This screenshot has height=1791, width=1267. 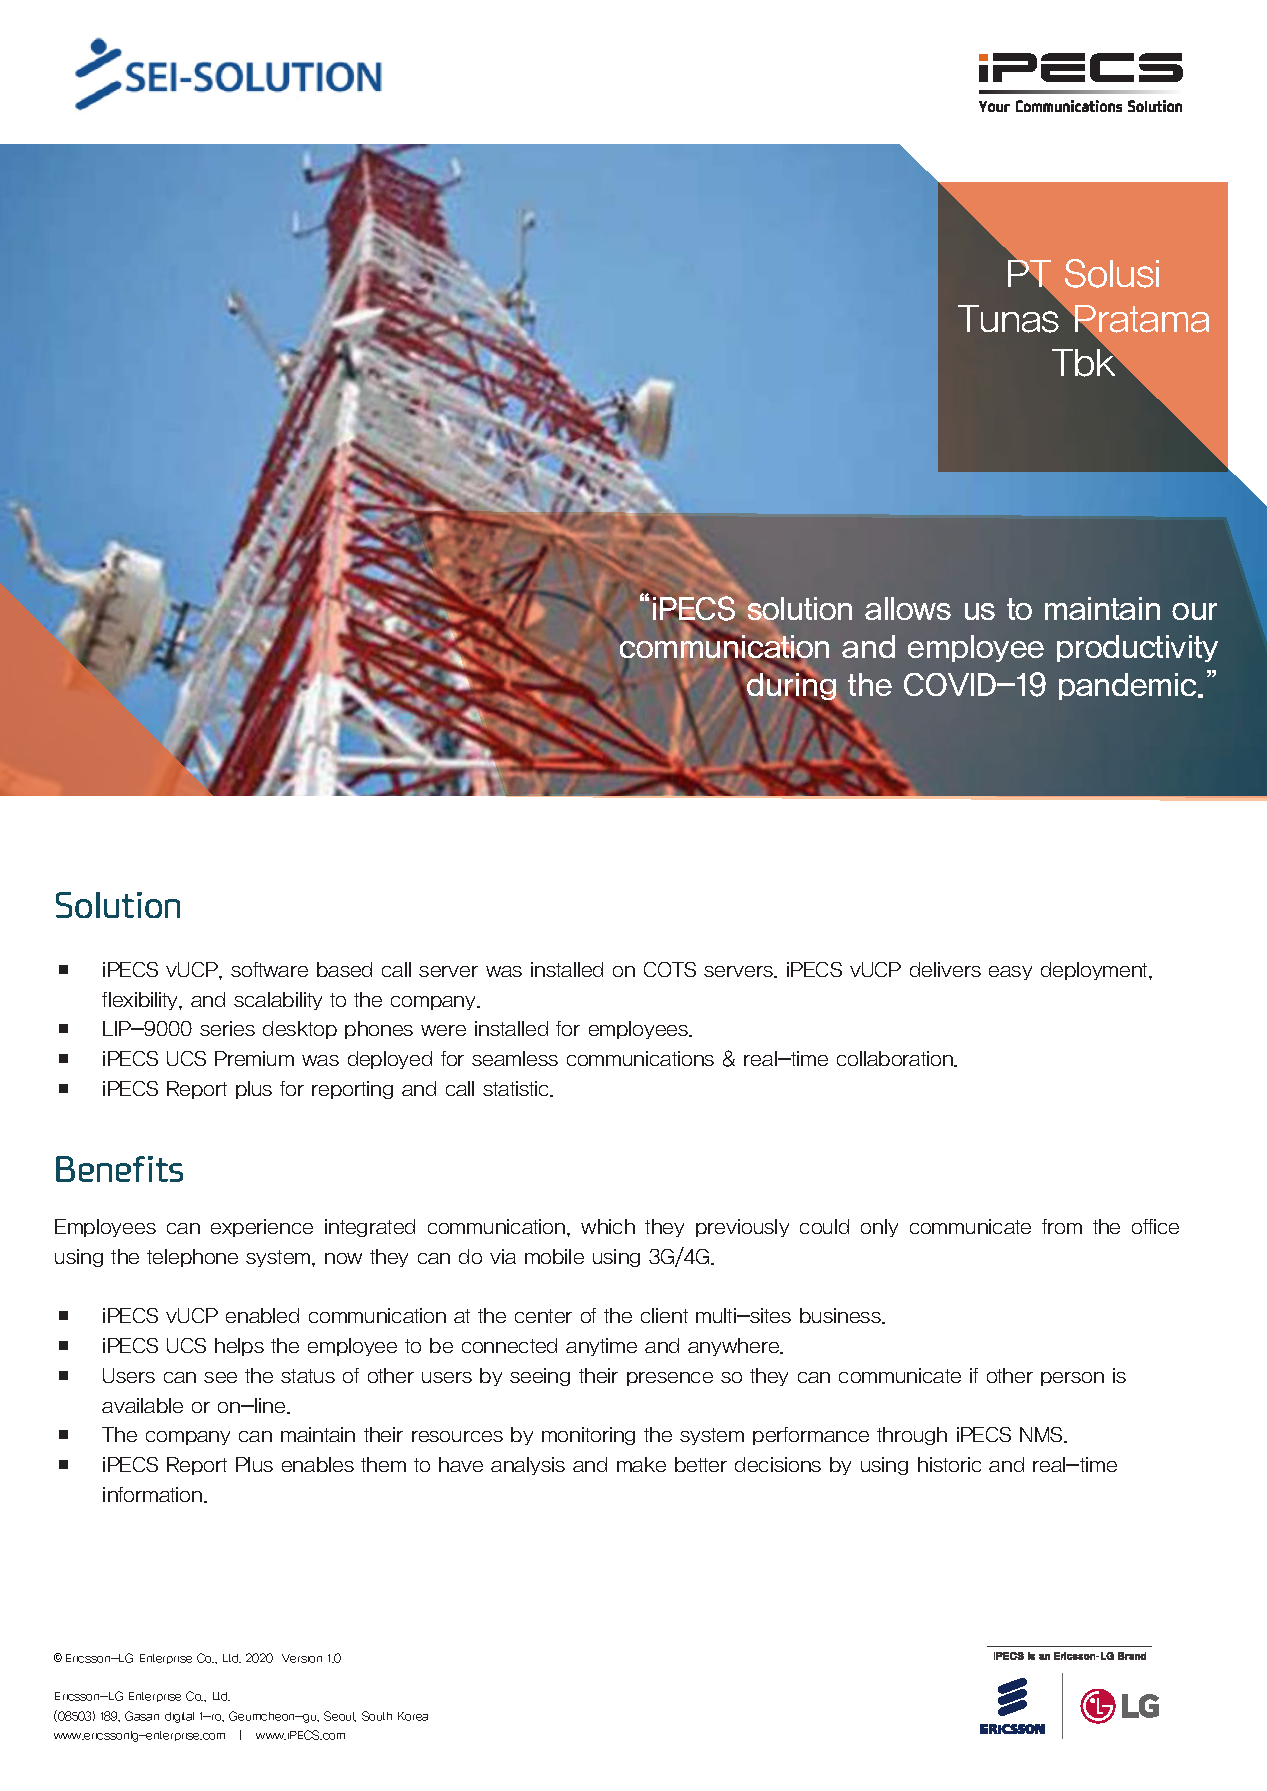 I want to click on series, so click(x=227, y=1028).
